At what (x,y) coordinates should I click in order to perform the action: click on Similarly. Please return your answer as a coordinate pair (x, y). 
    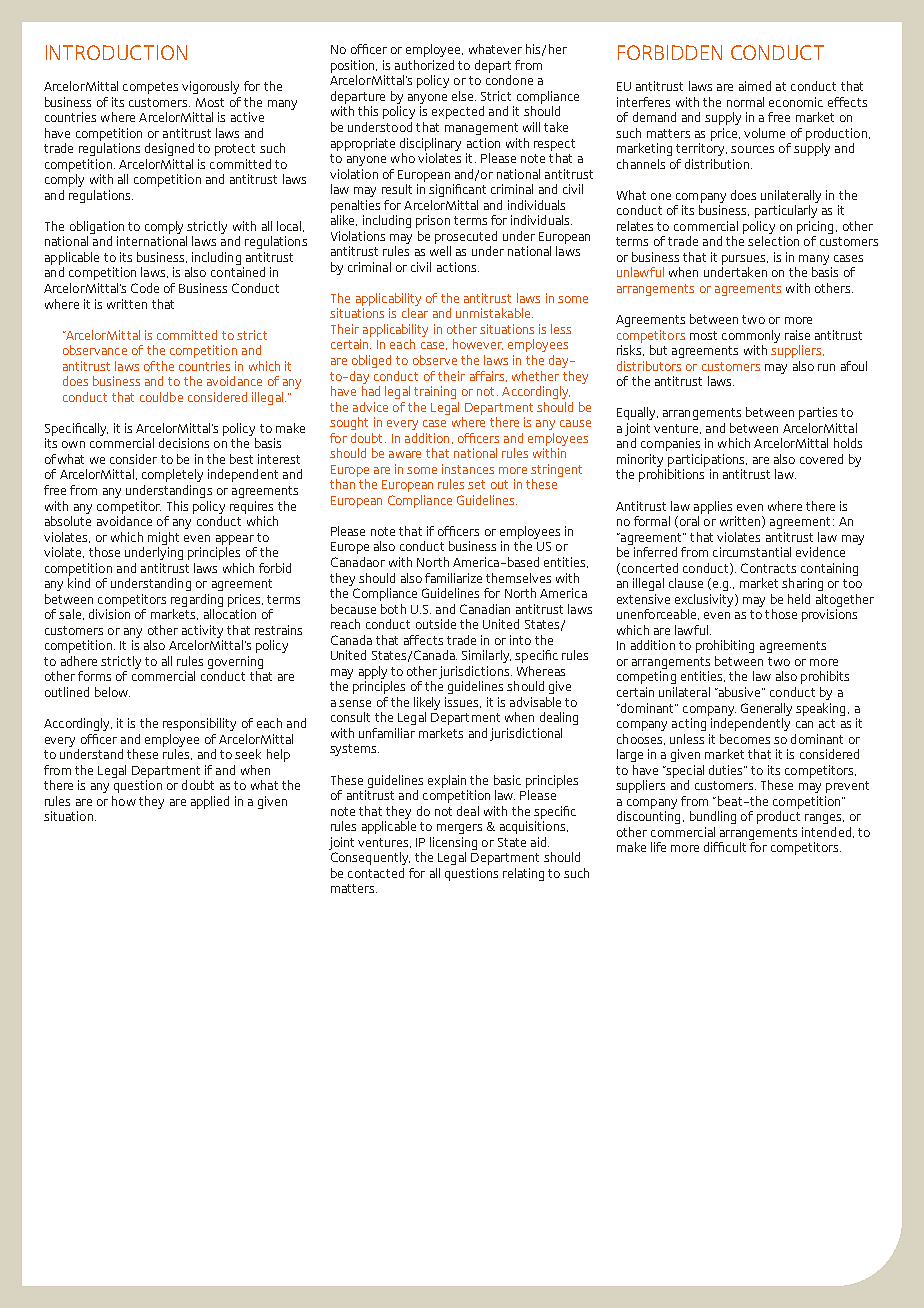
    Looking at the image, I should click on (486, 656).
